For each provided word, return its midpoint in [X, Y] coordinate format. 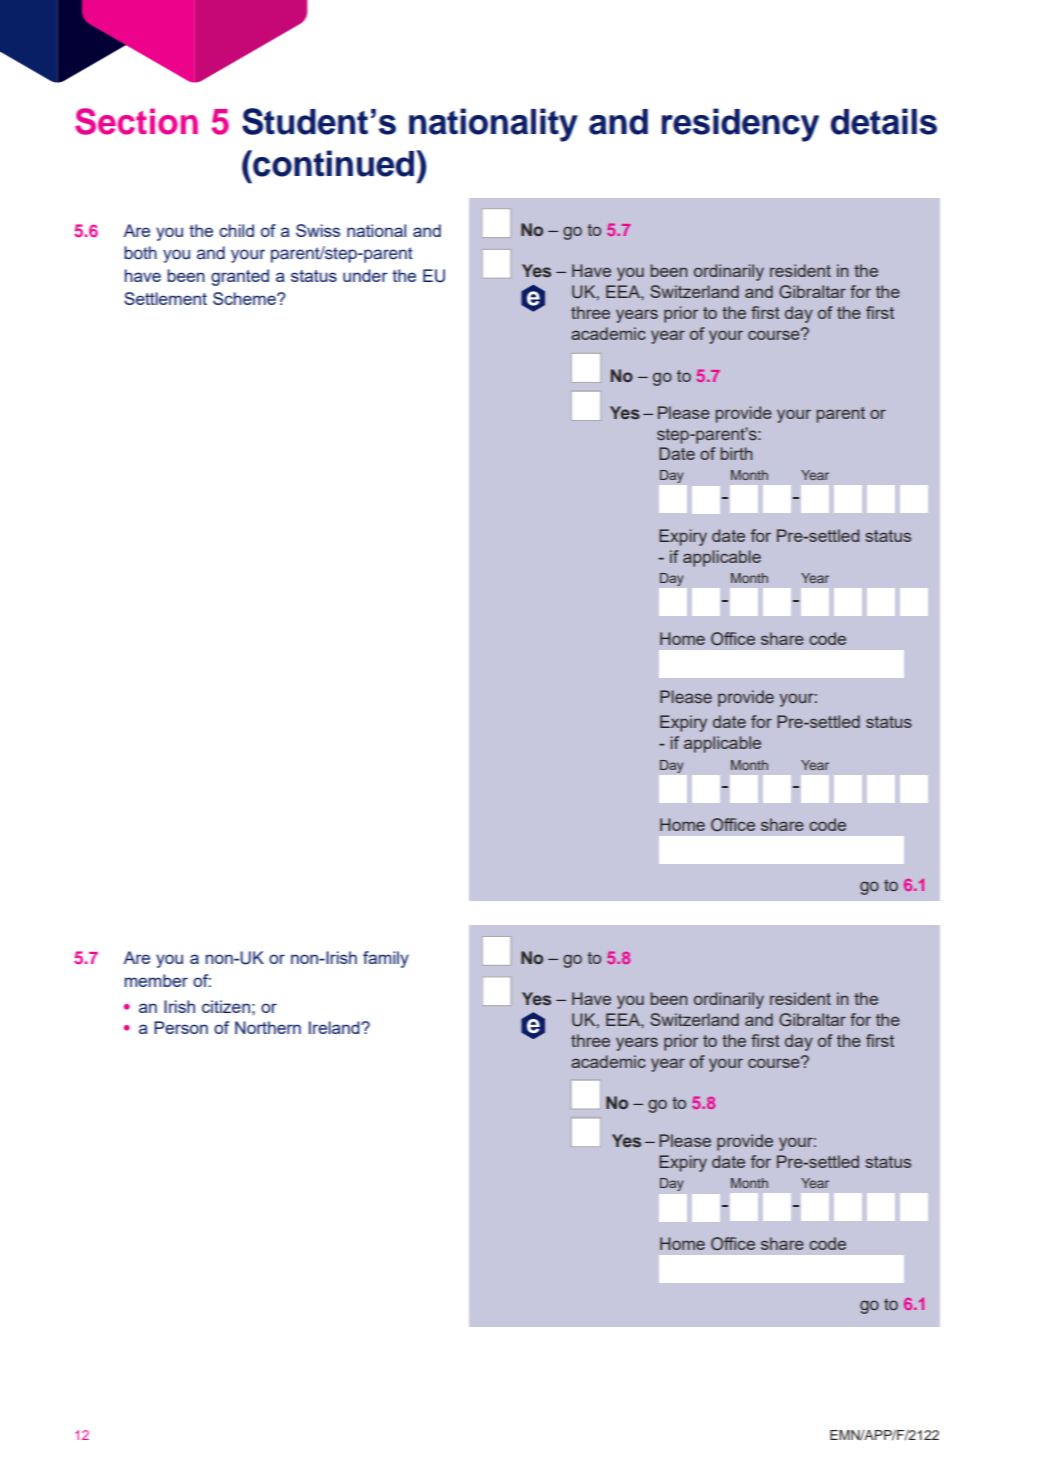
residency [740, 125]
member [156, 980]
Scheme [245, 298]
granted [240, 277]
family [386, 959]
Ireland [335, 1027]
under [365, 275]
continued [334, 163]
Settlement [165, 298]
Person [181, 1027]
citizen [226, 1006]
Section [136, 121]
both [140, 253]
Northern [268, 1027]
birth [736, 453]
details [884, 121]
